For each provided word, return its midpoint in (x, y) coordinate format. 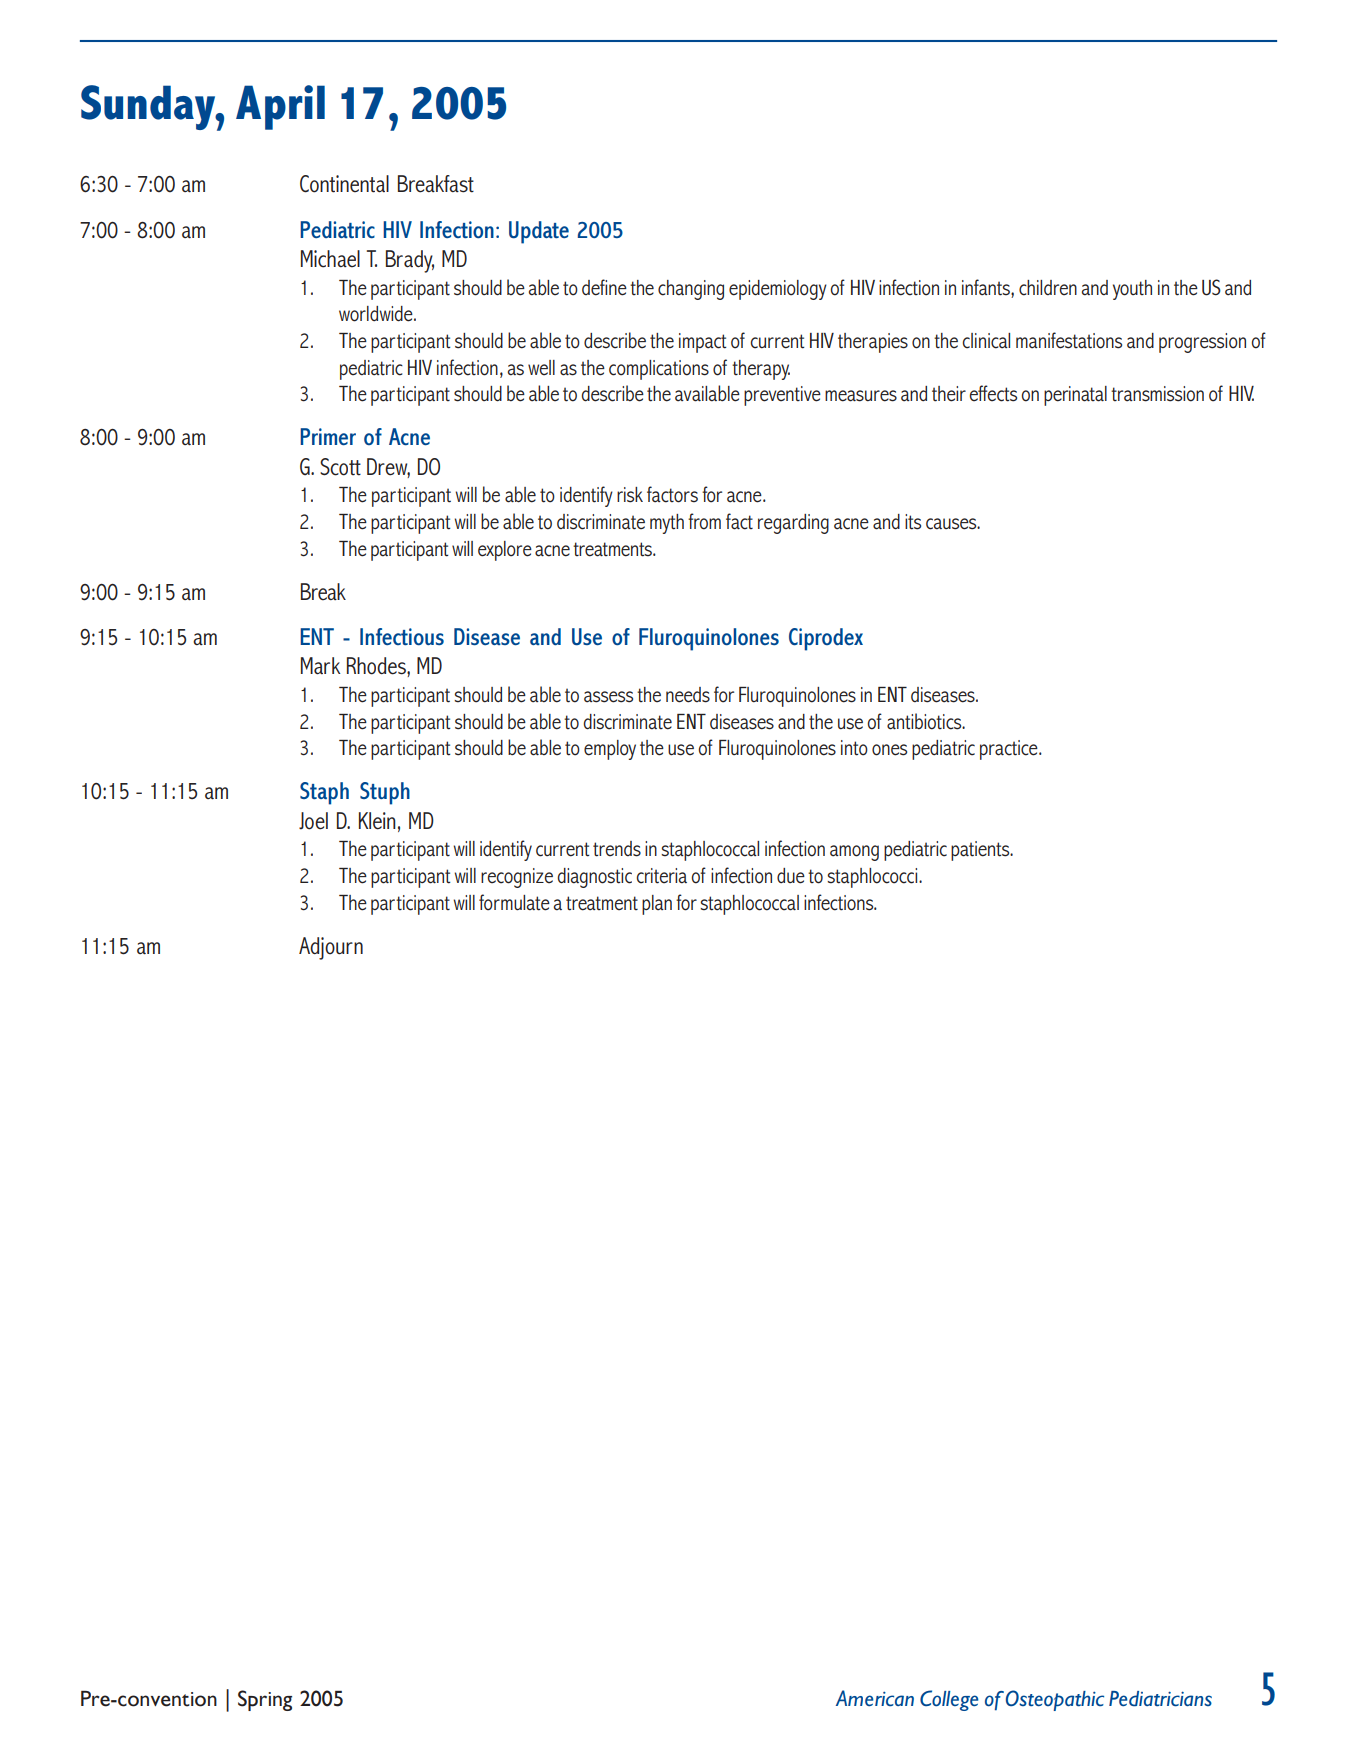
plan (657, 905)
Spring (265, 1700)
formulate (514, 902)
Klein (377, 821)
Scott (340, 467)
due (791, 876)
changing (691, 290)
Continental (344, 184)
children (1048, 288)
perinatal (1075, 396)
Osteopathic (1055, 1700)
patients (981, 851)
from (704, 521)
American (875, 1698)
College (949, 1700)
